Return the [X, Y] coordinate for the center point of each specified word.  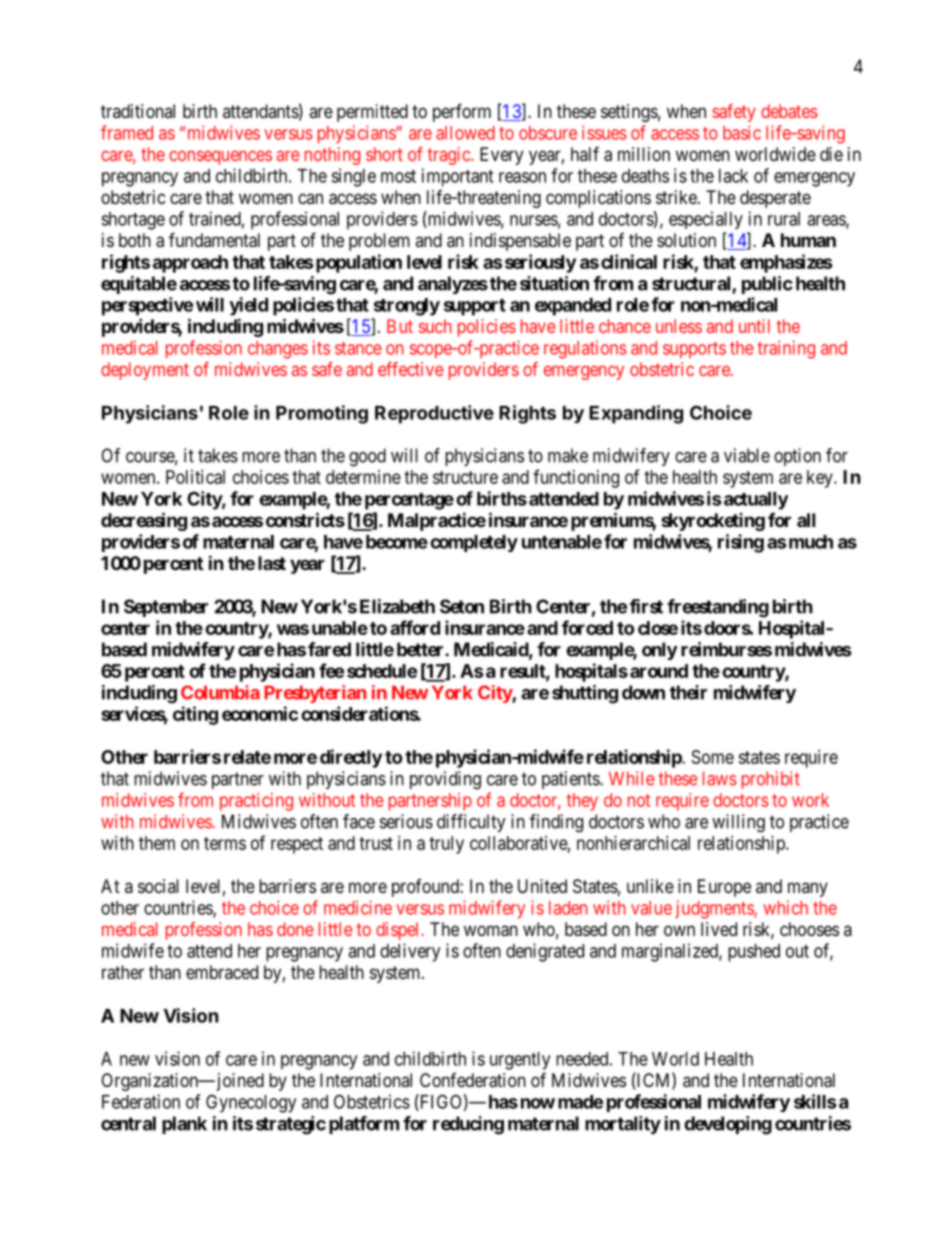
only [660, 651]
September [166, 608]
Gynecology [251, 1103]
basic [742, 132]
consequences [220, 157]
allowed [465, 133]
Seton [462, 606]
